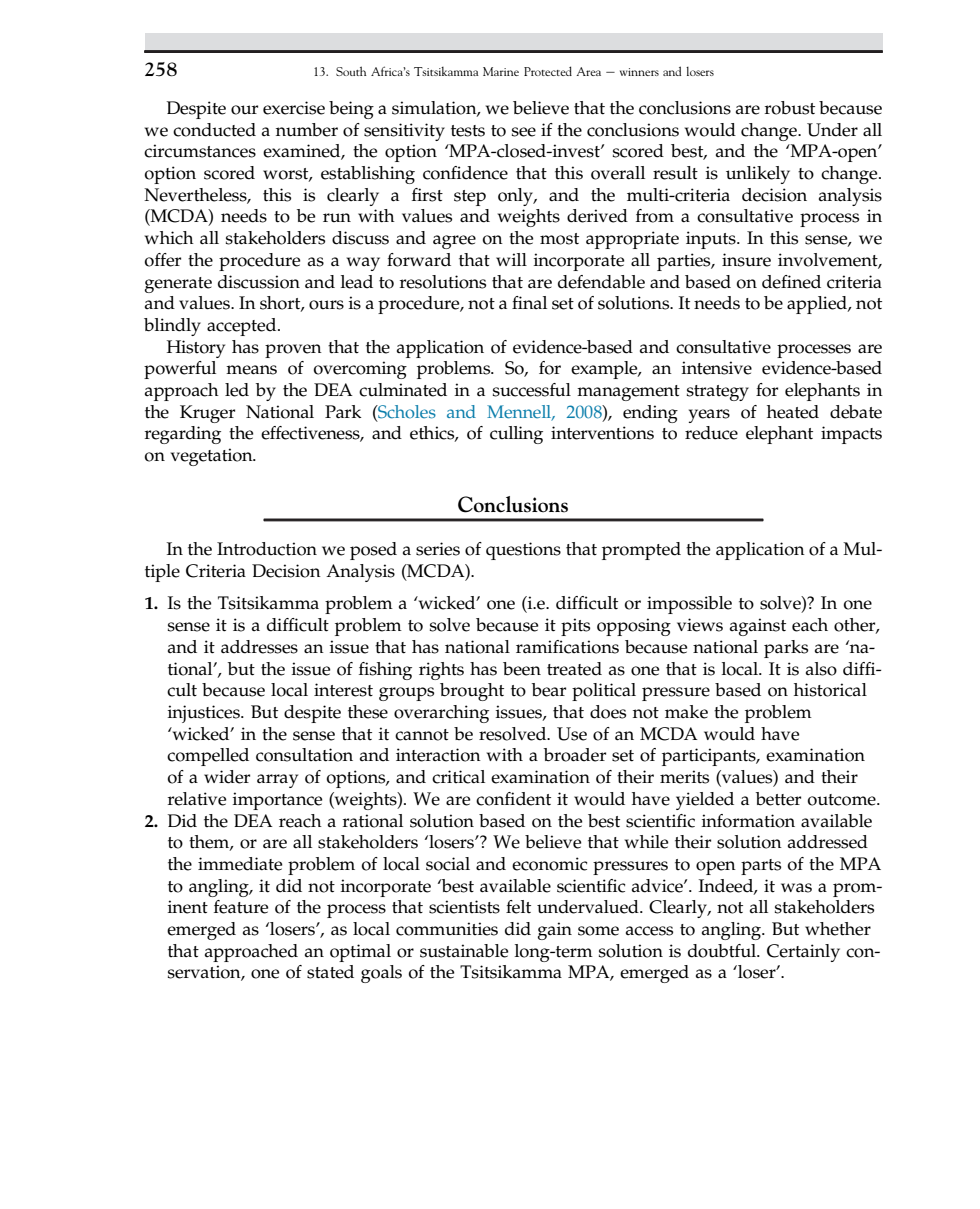 This image has height=1209, width=980. I want to click on stated, so click(330, 972).
